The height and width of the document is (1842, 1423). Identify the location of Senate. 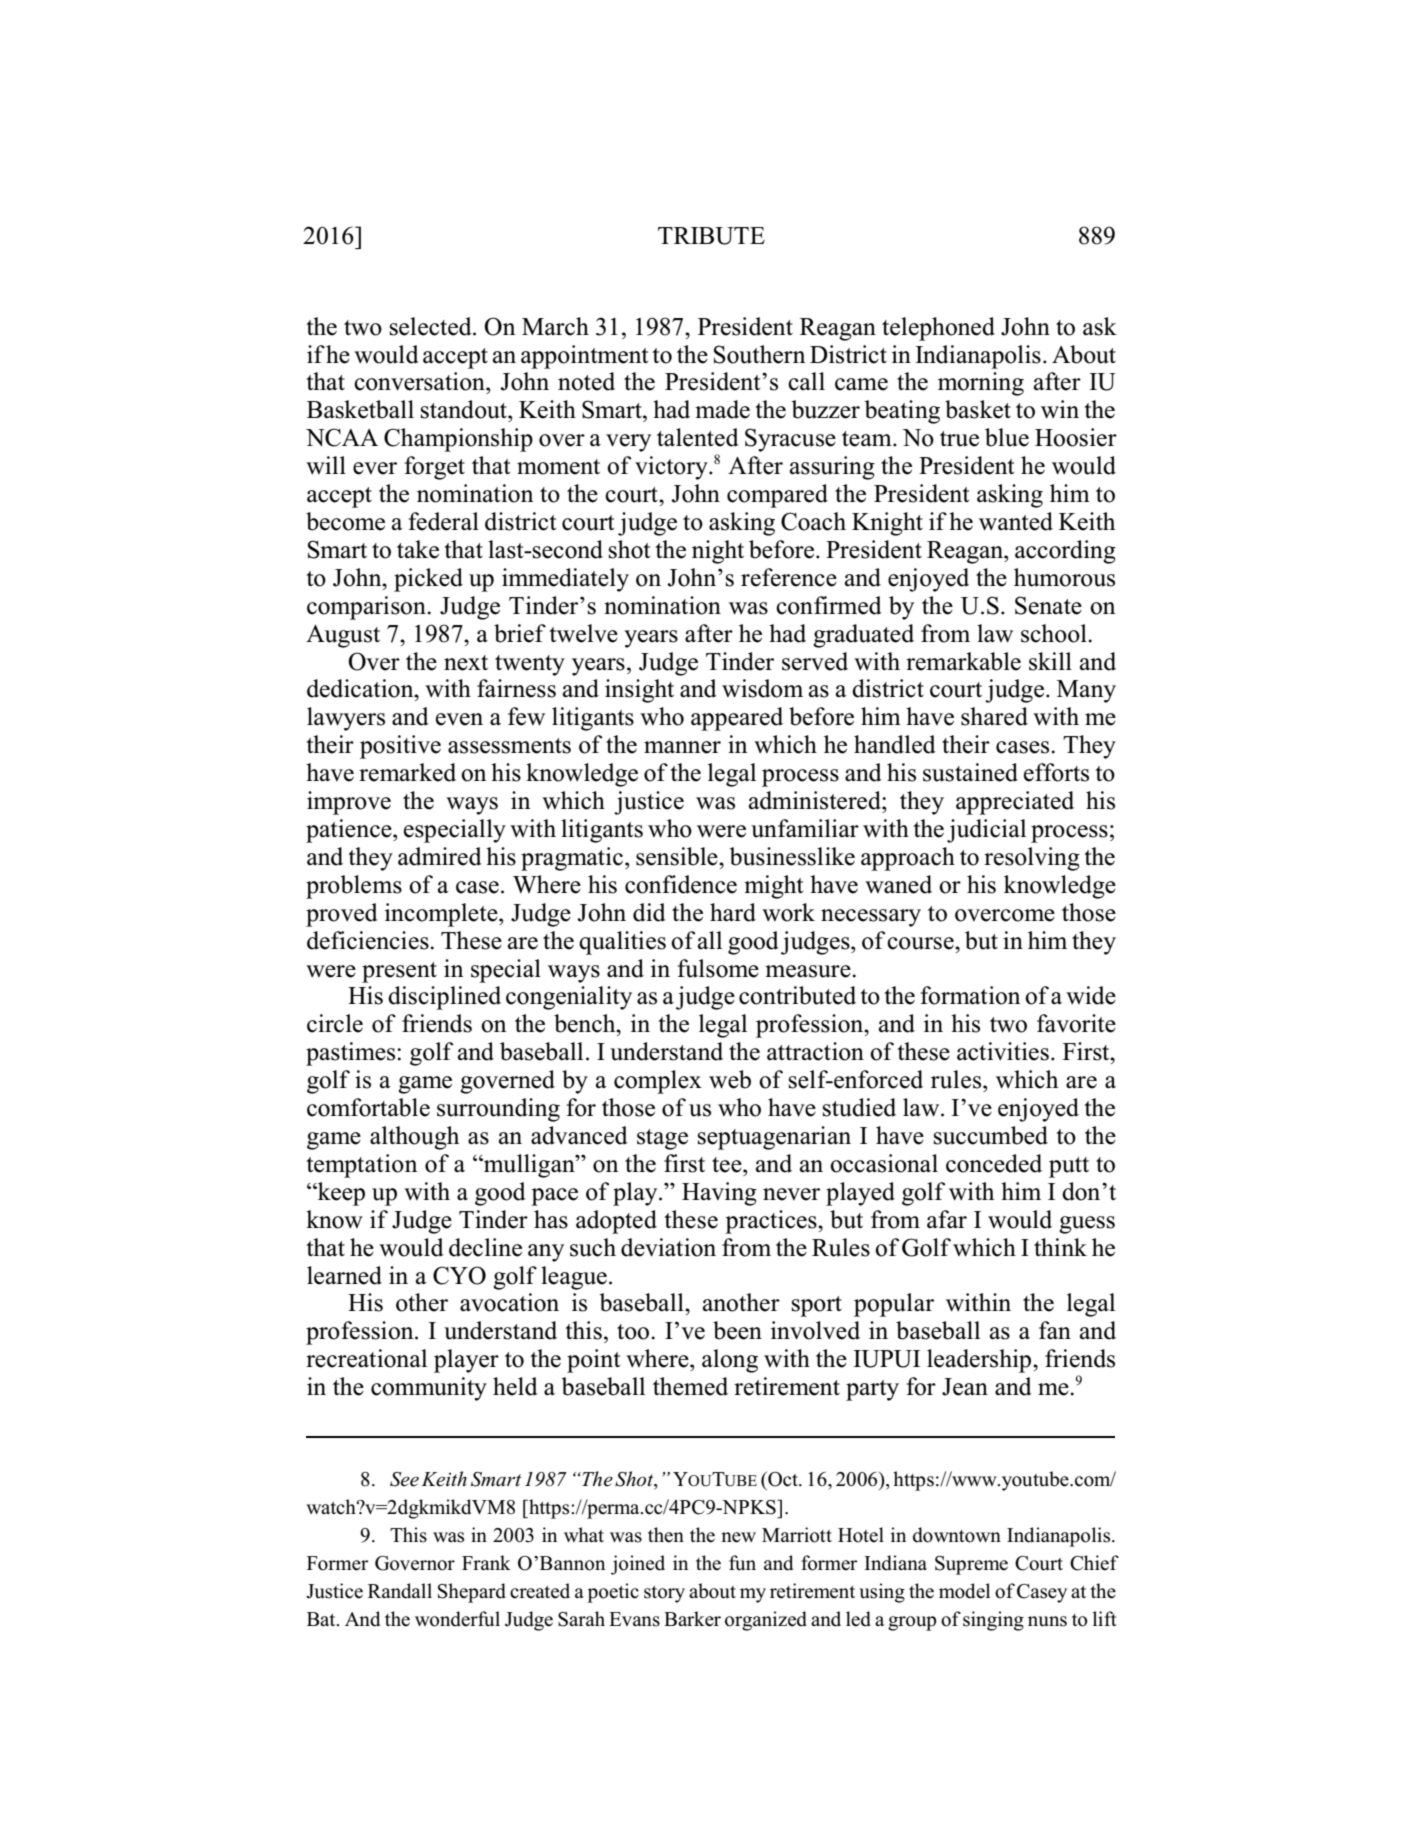
(1048, 605).
